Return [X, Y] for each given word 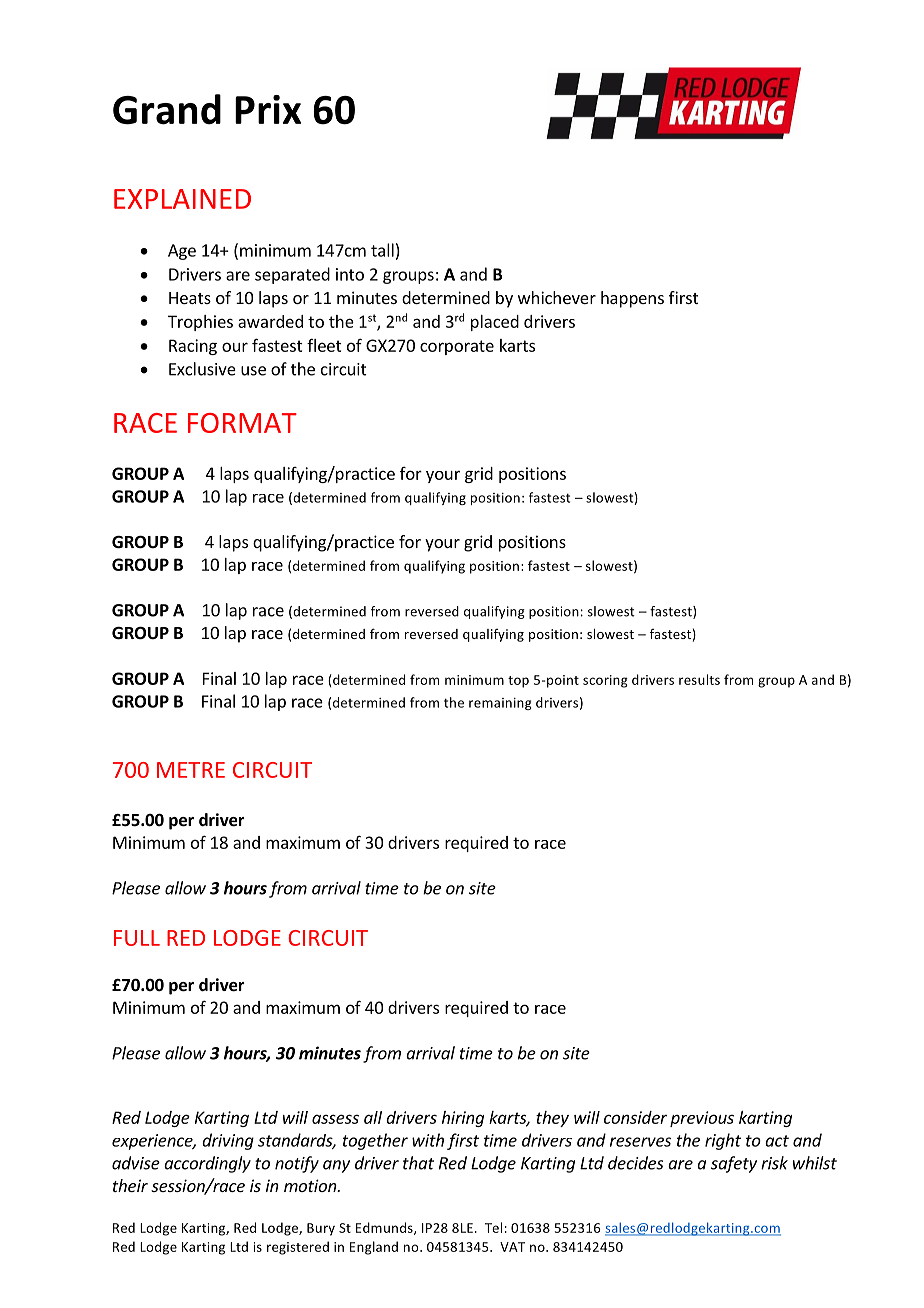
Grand [167, 109]
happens [632, 299]
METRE [191, 770]
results [699, 679]
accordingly [207, 1164]
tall [382, 250]
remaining [500, 704]
